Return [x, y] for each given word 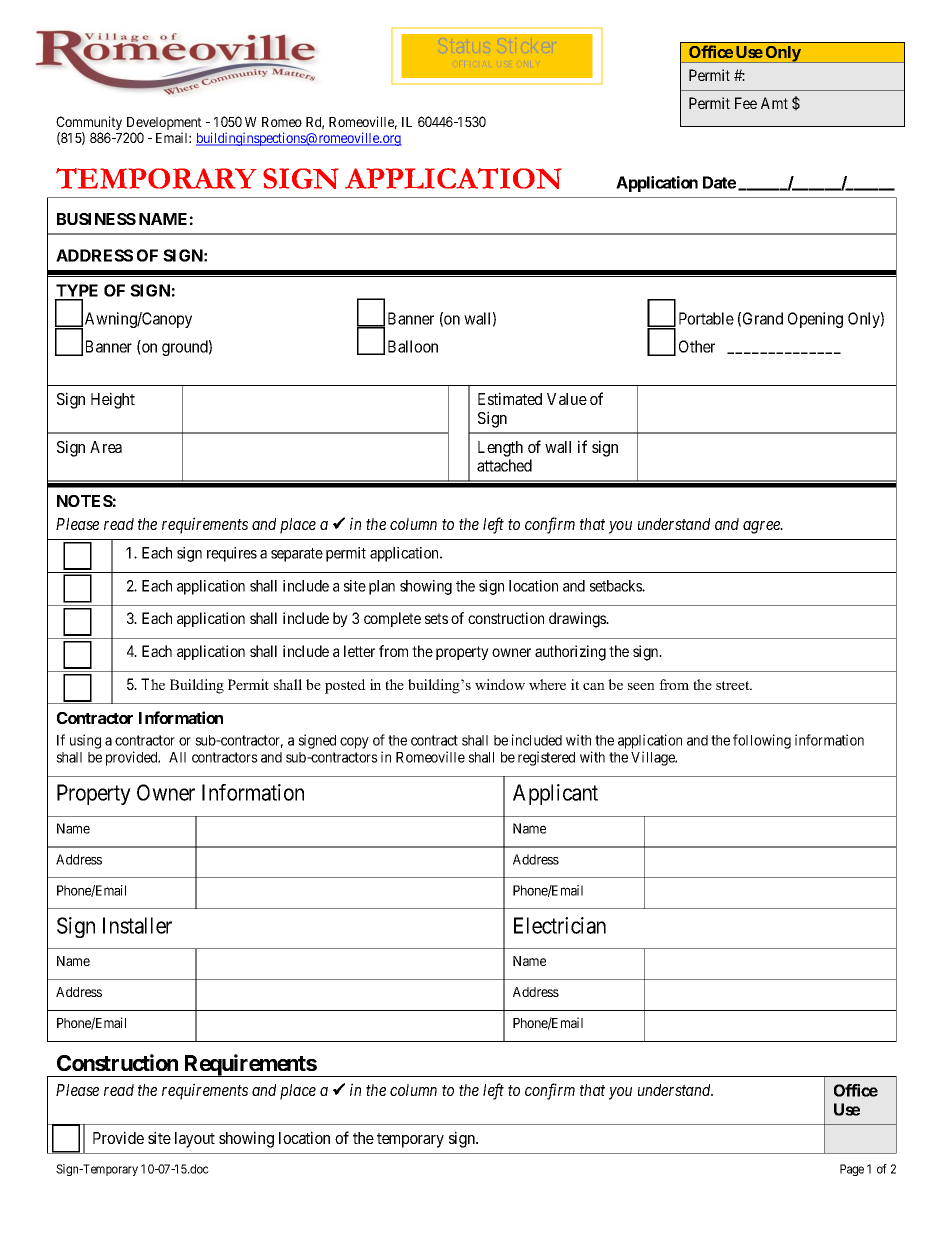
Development [163, 125]
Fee [746, 103]
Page [852, 1170]
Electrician [560, 925]
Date [719, 182]
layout [195, 1140]
